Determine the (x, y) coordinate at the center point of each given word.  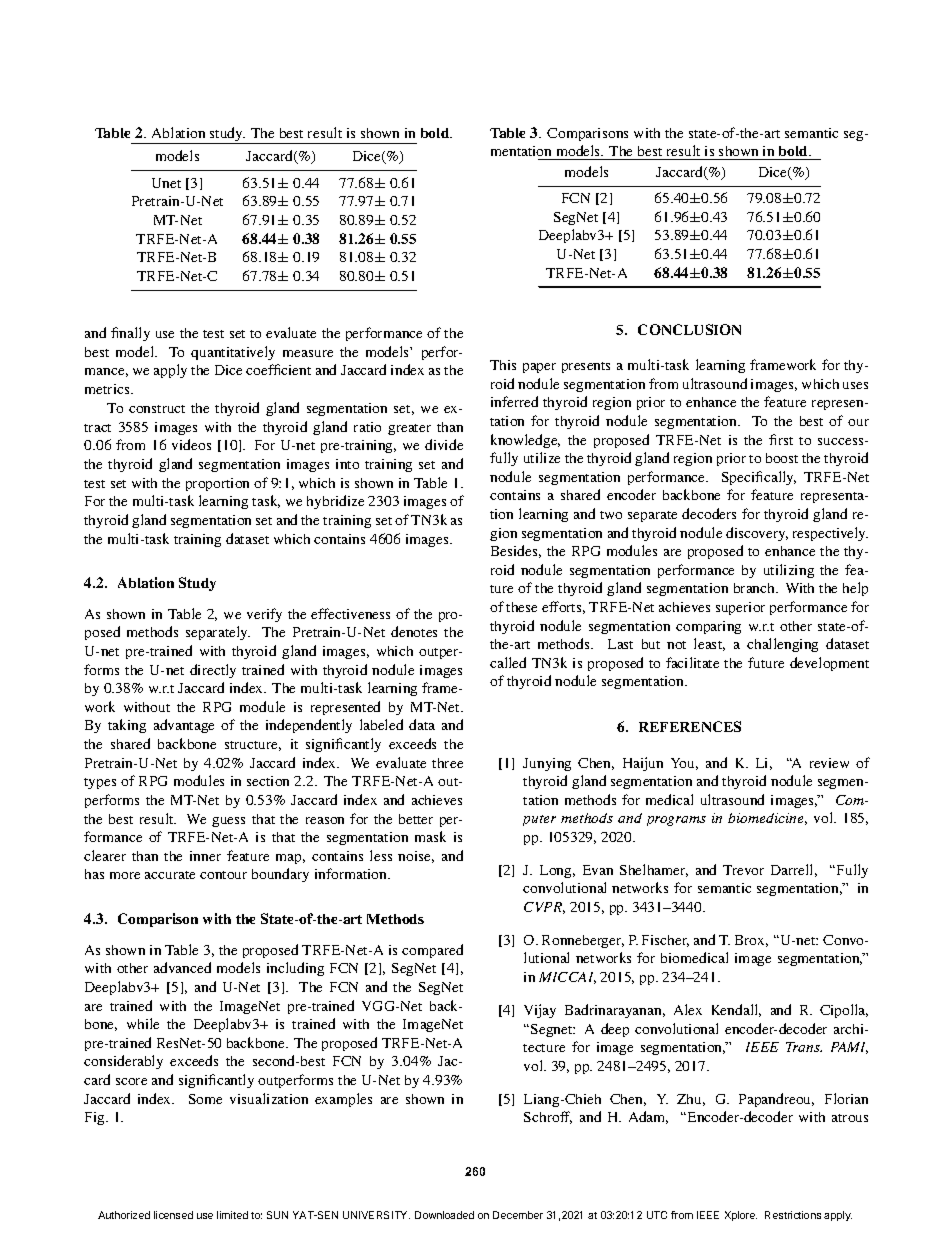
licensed (173, 1215)
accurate (170, 875)
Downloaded (444, 1215)
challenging (782, 645)
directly (213, 671)
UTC (657, 1215)
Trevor (743, 870)
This (503, 365)
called (508, 662)
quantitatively (233, 353)
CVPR (544, 908)
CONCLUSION (689, 329)
